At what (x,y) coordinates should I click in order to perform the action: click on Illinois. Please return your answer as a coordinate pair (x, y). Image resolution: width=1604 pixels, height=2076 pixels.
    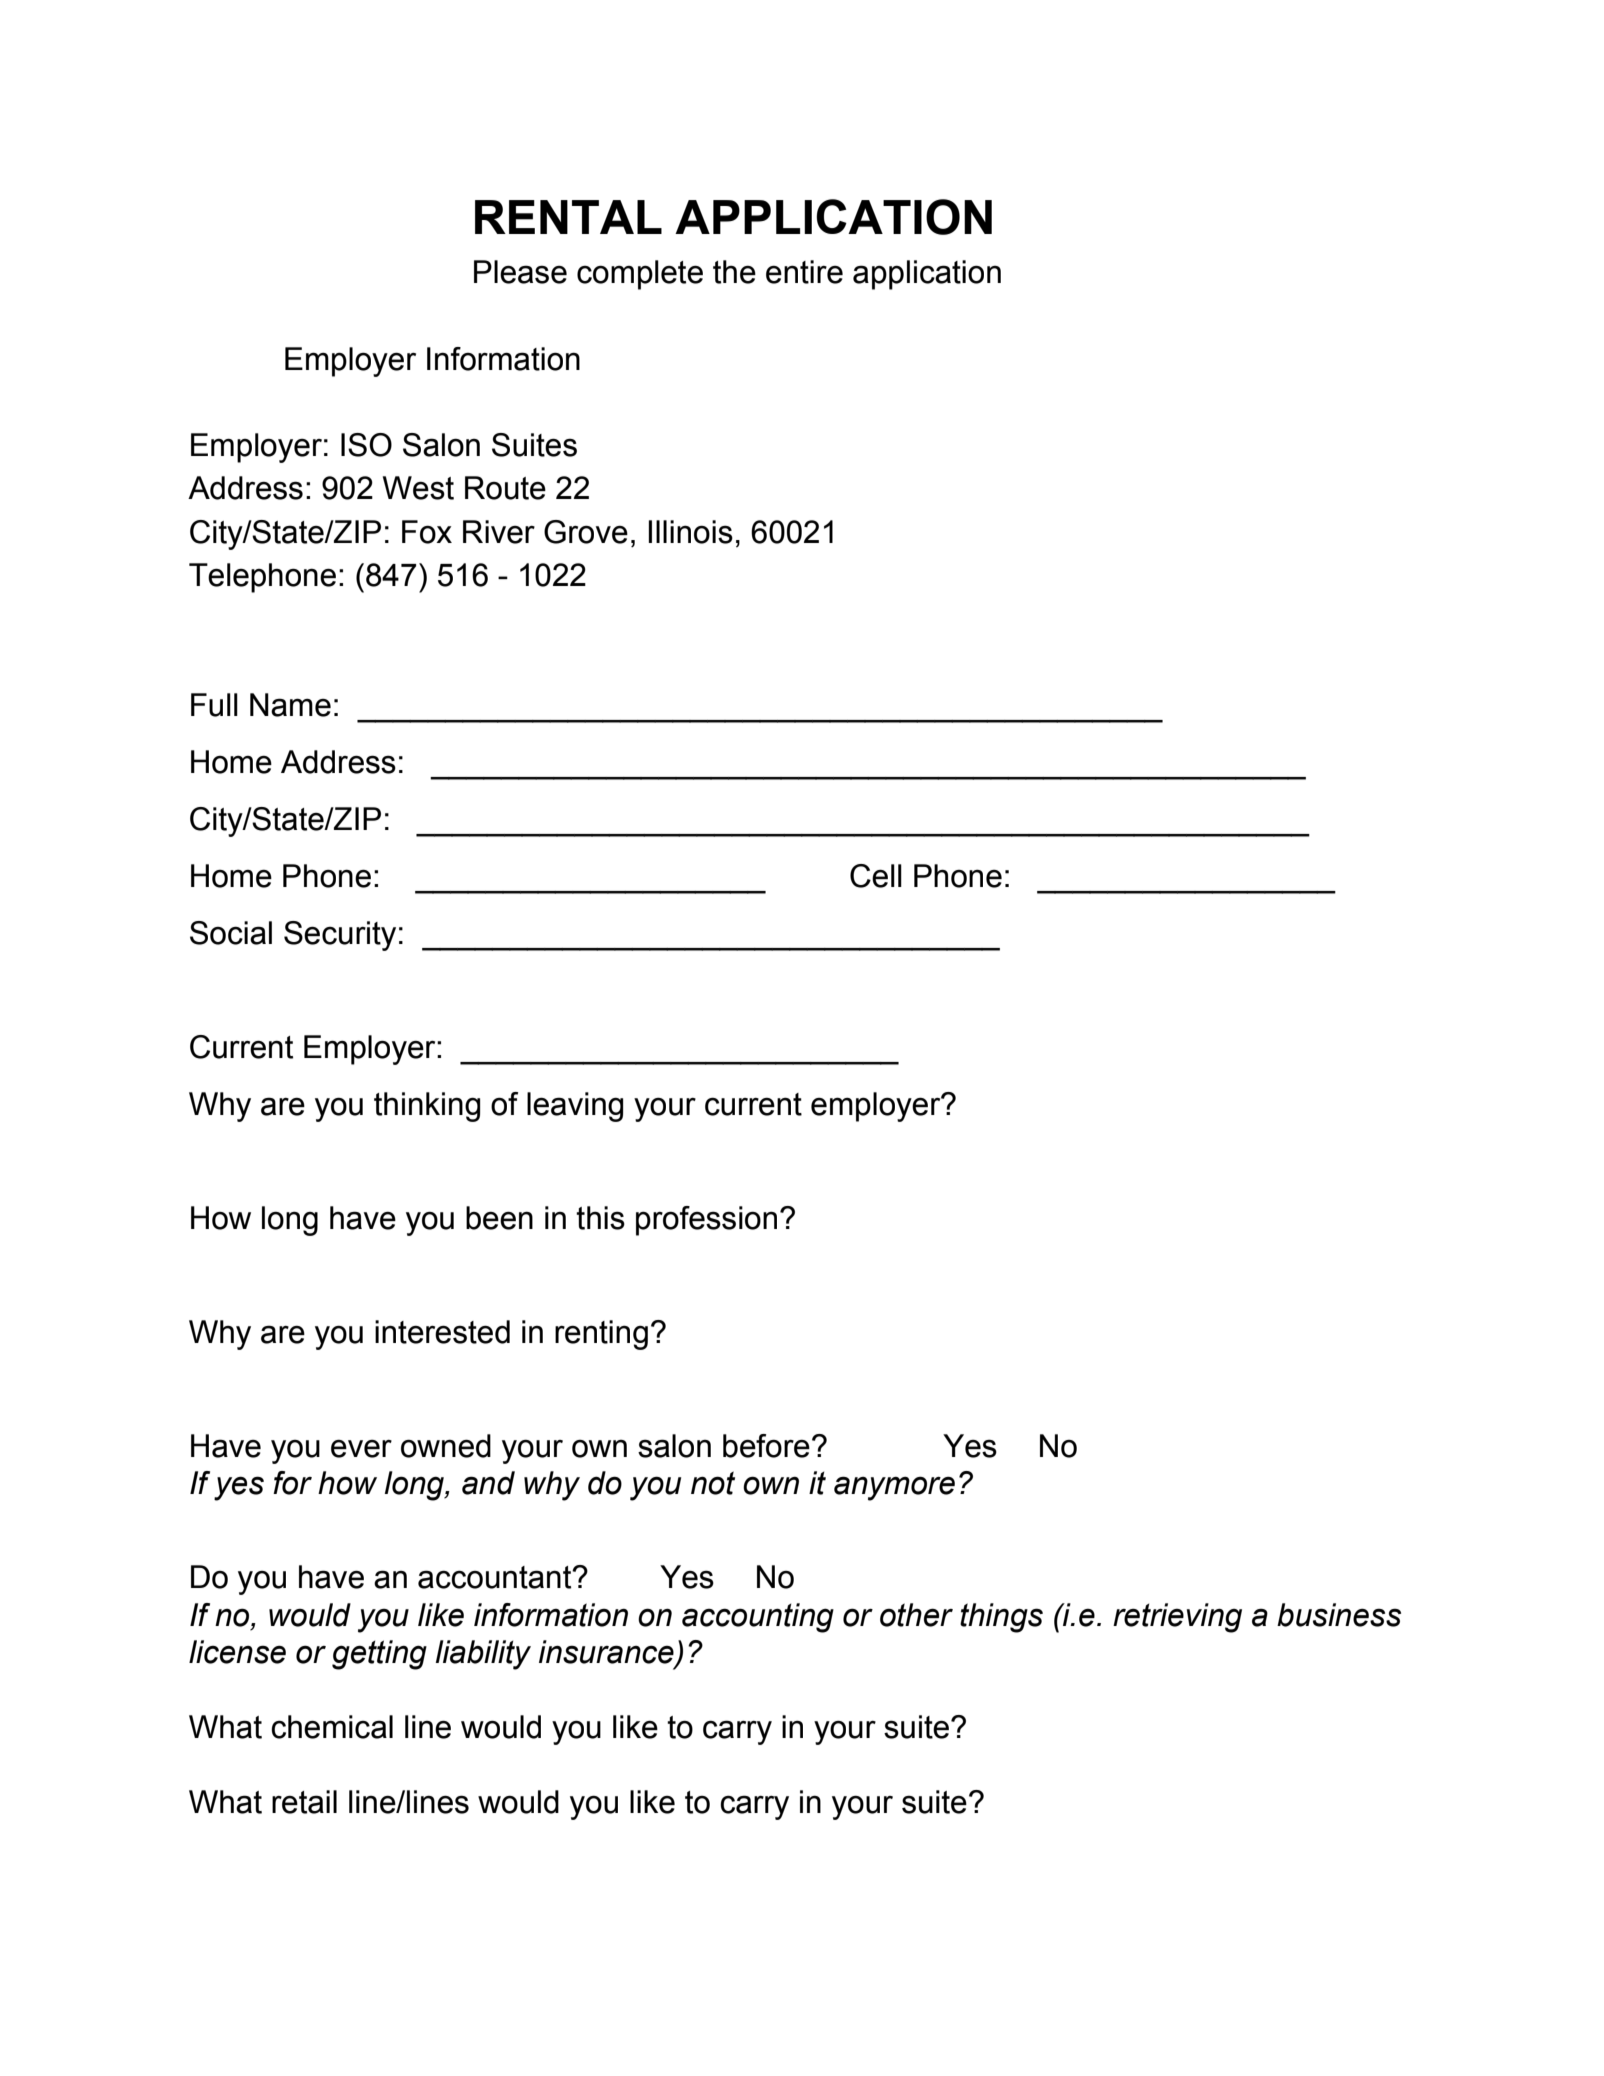
    Looking at the image, I should click on (691, 532).
